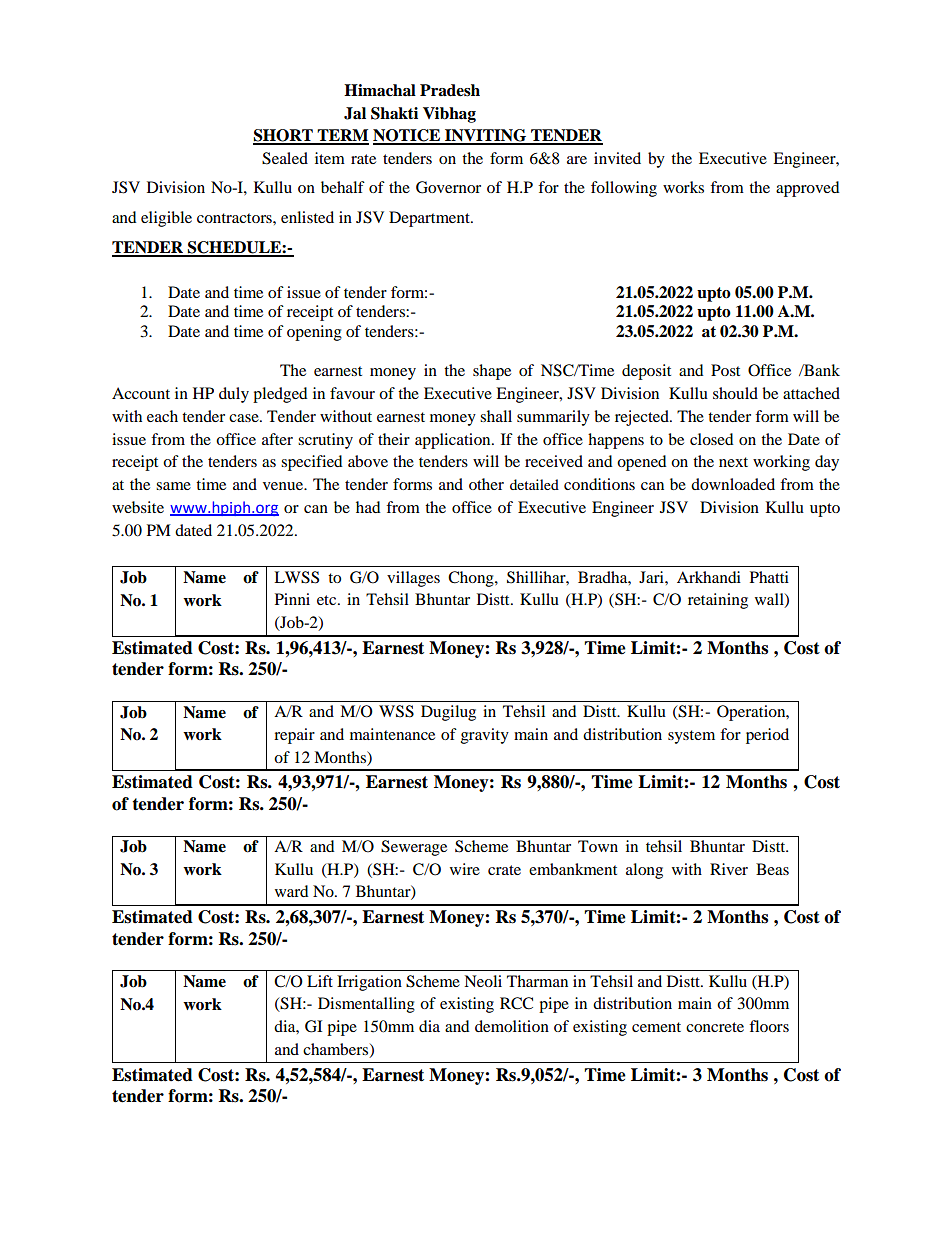 The height and width of the page is (1233, 952). Describe the element at coordinates (808, 189) in the page. I see `approved` at that location.
